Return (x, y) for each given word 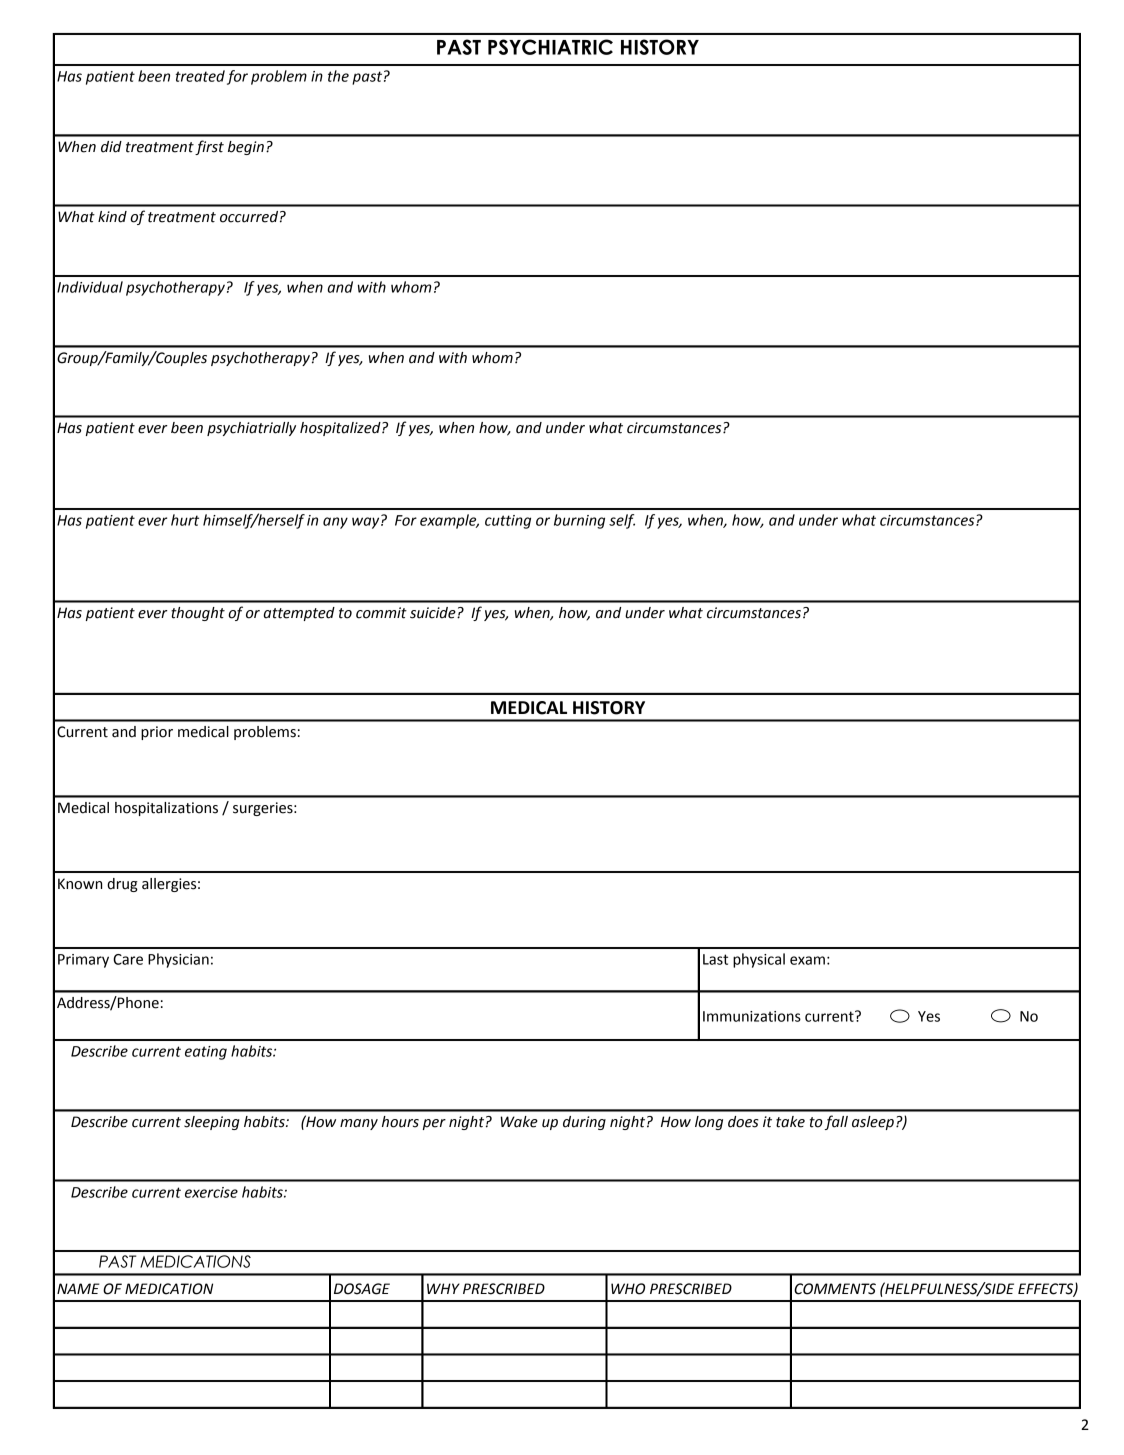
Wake (519, 1122)
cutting (508, 522)
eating (206, 1053)
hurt (185, 520)
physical (759, 960)
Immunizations (752, 1016)
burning (579, 521)
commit (381, 613)
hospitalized (341, 429)
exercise (211, 1192)
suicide (434, 613)
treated (200, 76)
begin (246, 148)
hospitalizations (166, 809)
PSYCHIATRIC (550, 47)
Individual (90, 287)
